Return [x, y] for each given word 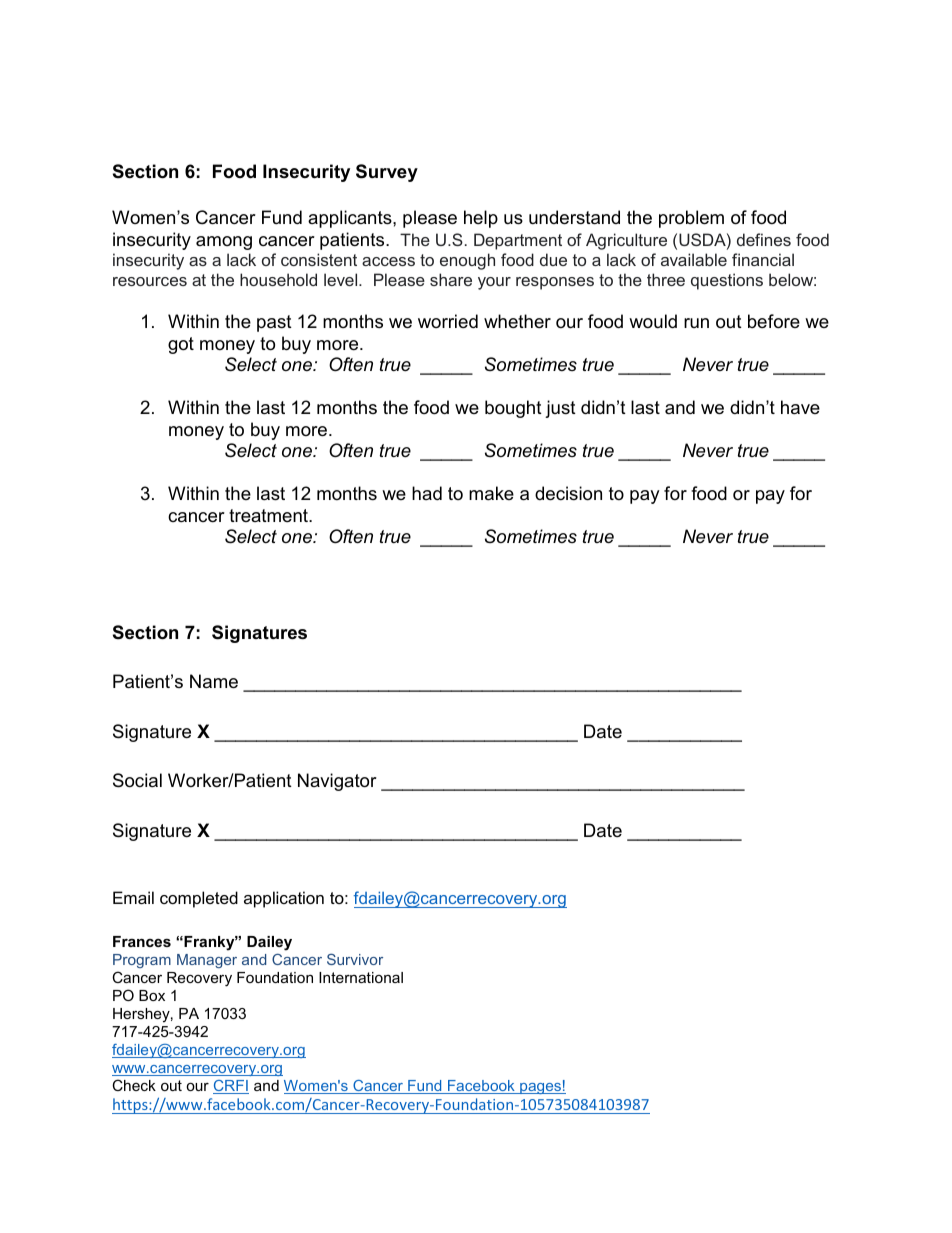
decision [568, 493]
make [491, 493]
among [224, 243]
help [481, 219]
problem [691, 219]
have [800, 407]
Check [134, 1085]
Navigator [337, 782]
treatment [269, 515]
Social [137, 780]
